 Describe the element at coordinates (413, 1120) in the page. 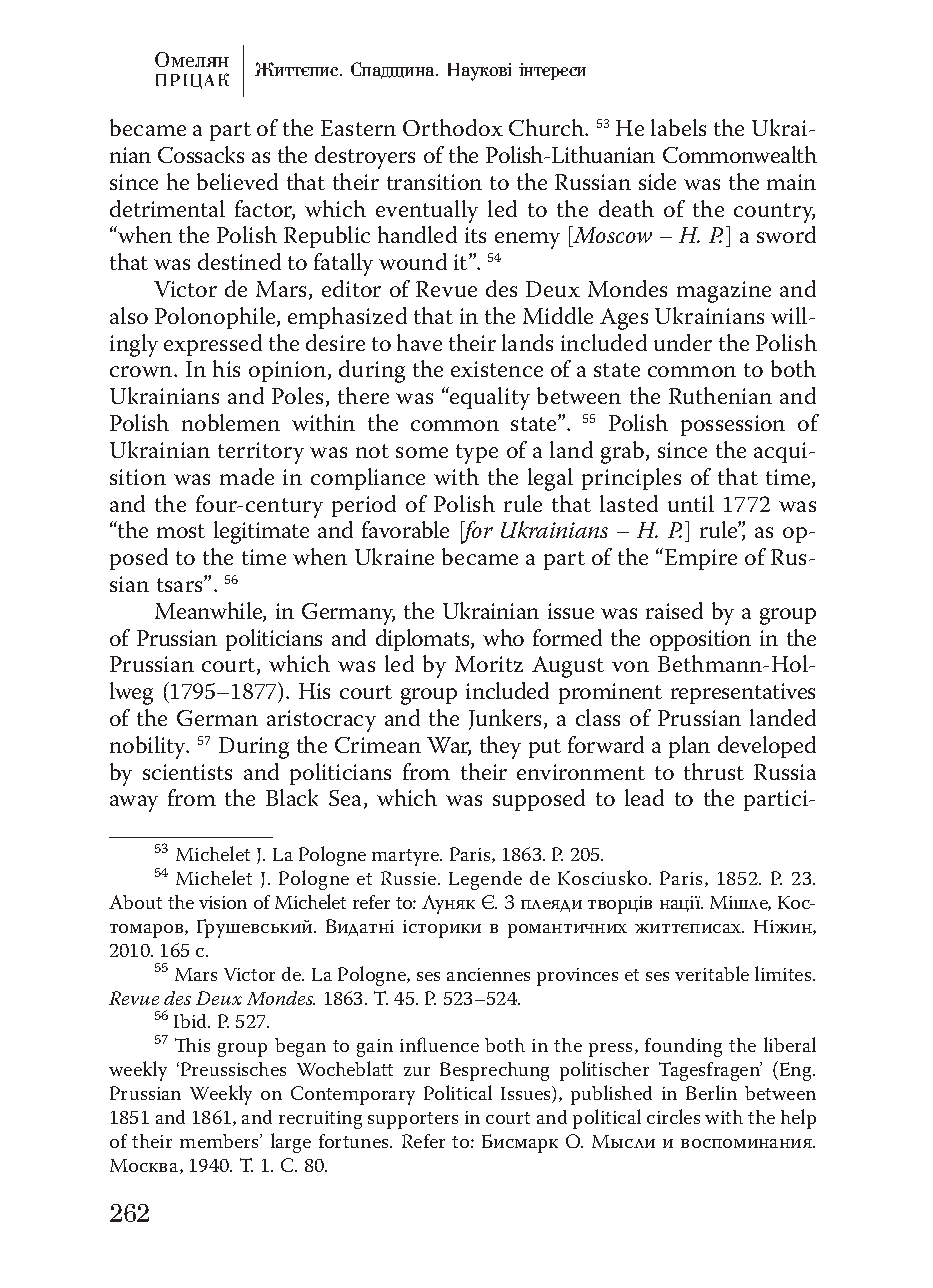

I see `supporters` at that location.
